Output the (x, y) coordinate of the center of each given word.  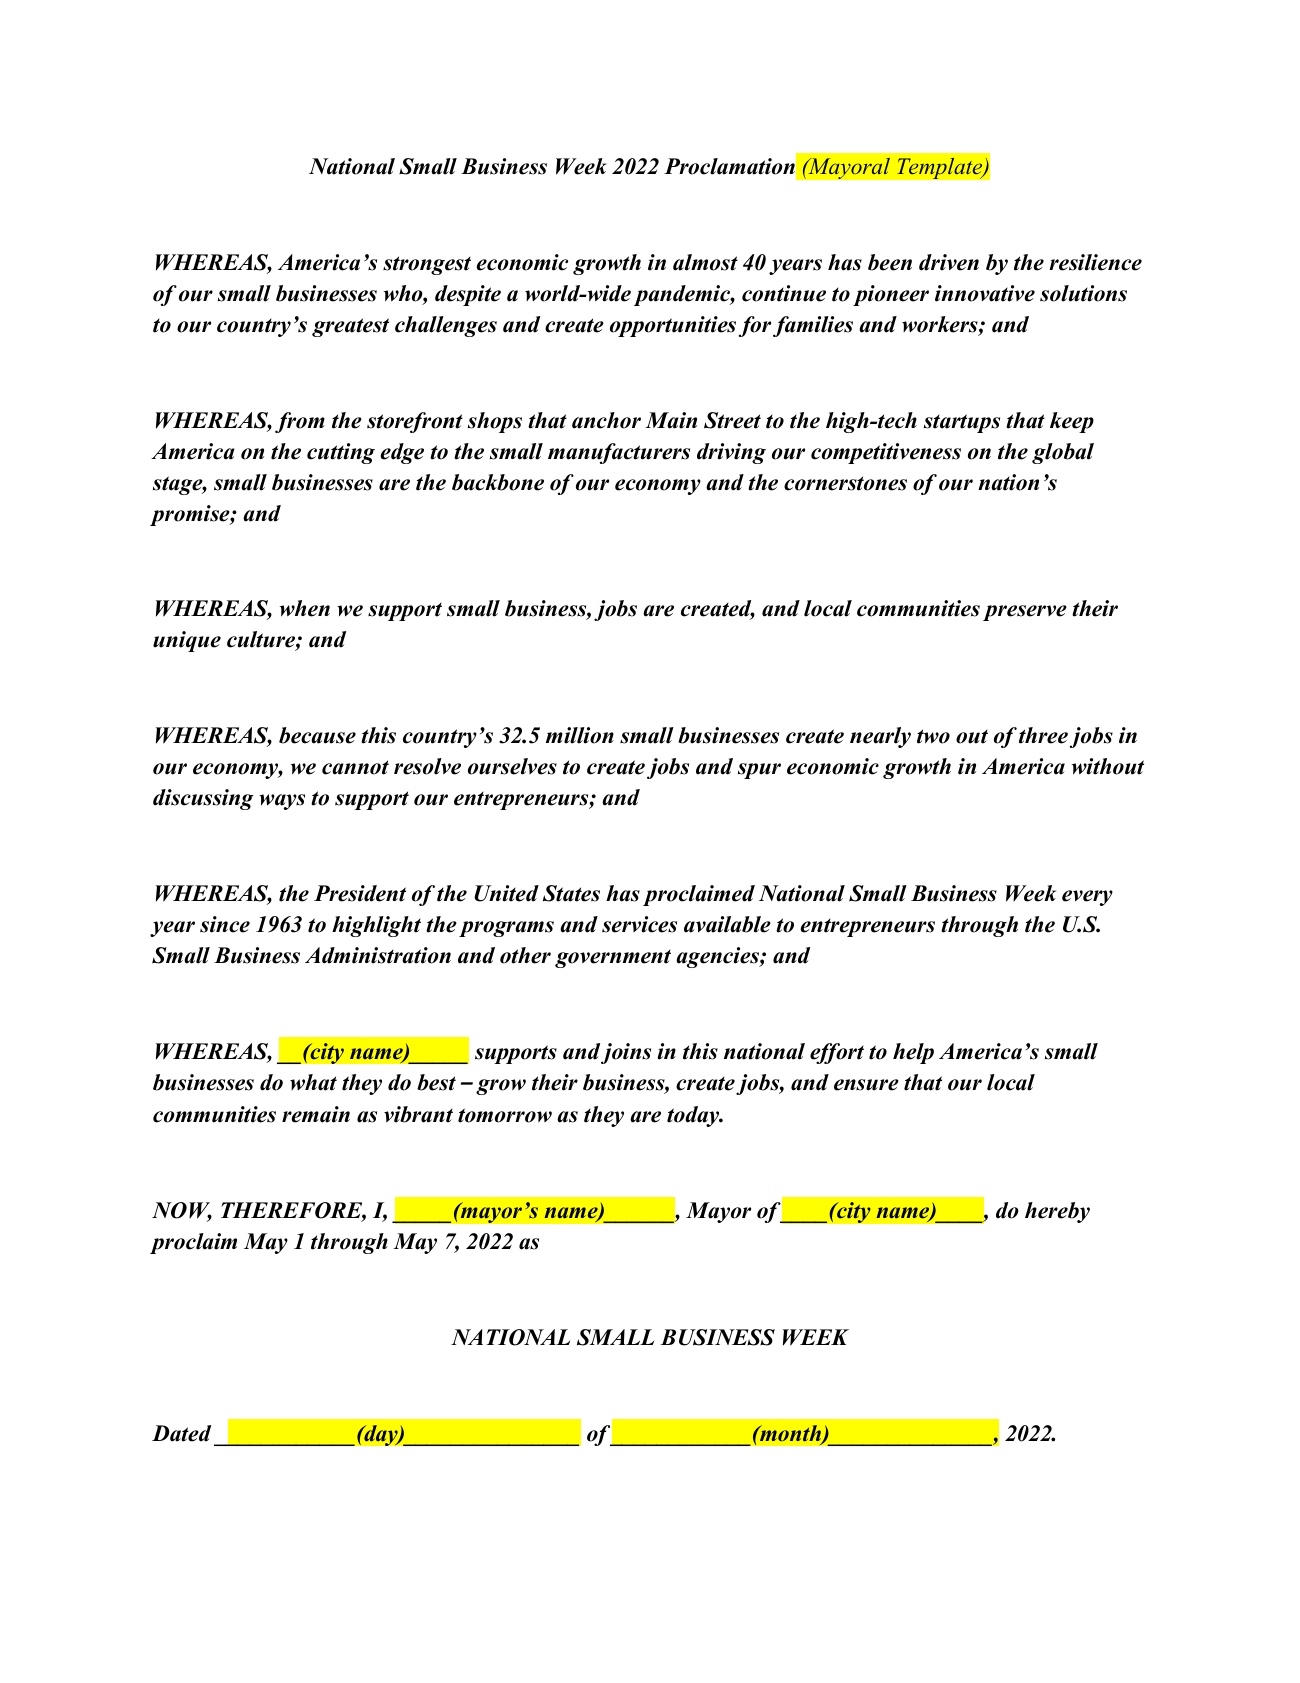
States (571, 893)
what (313, 1082)
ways (282, 802)
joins (626, 1053)
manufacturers (619, 453)
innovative (985, 293)
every (1087, 898)
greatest (350, 327)
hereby (1057, 1212)
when (305, 608)
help (913, 1053)
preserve (1025, 613)
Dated (181, 1433)
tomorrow (505, 1115)
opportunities (673, 326)
